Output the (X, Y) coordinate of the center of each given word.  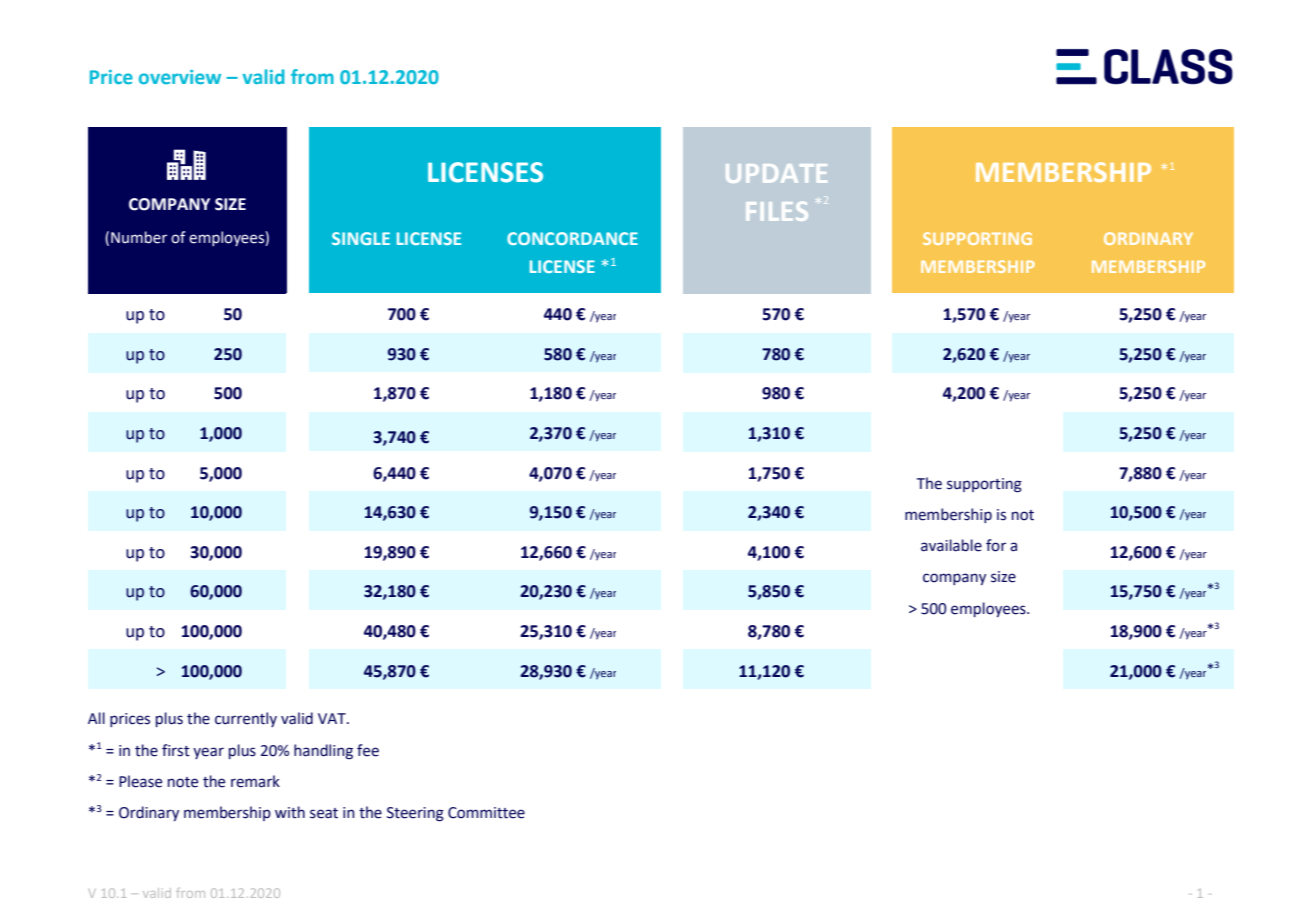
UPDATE (776, 173)
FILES (777, 211)
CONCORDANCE (572, 238)
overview (180, 77)
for (996, 545)
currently (246, 719)
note (183, 782)
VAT (333, 718)
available (951, 545)
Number (139, 237)
